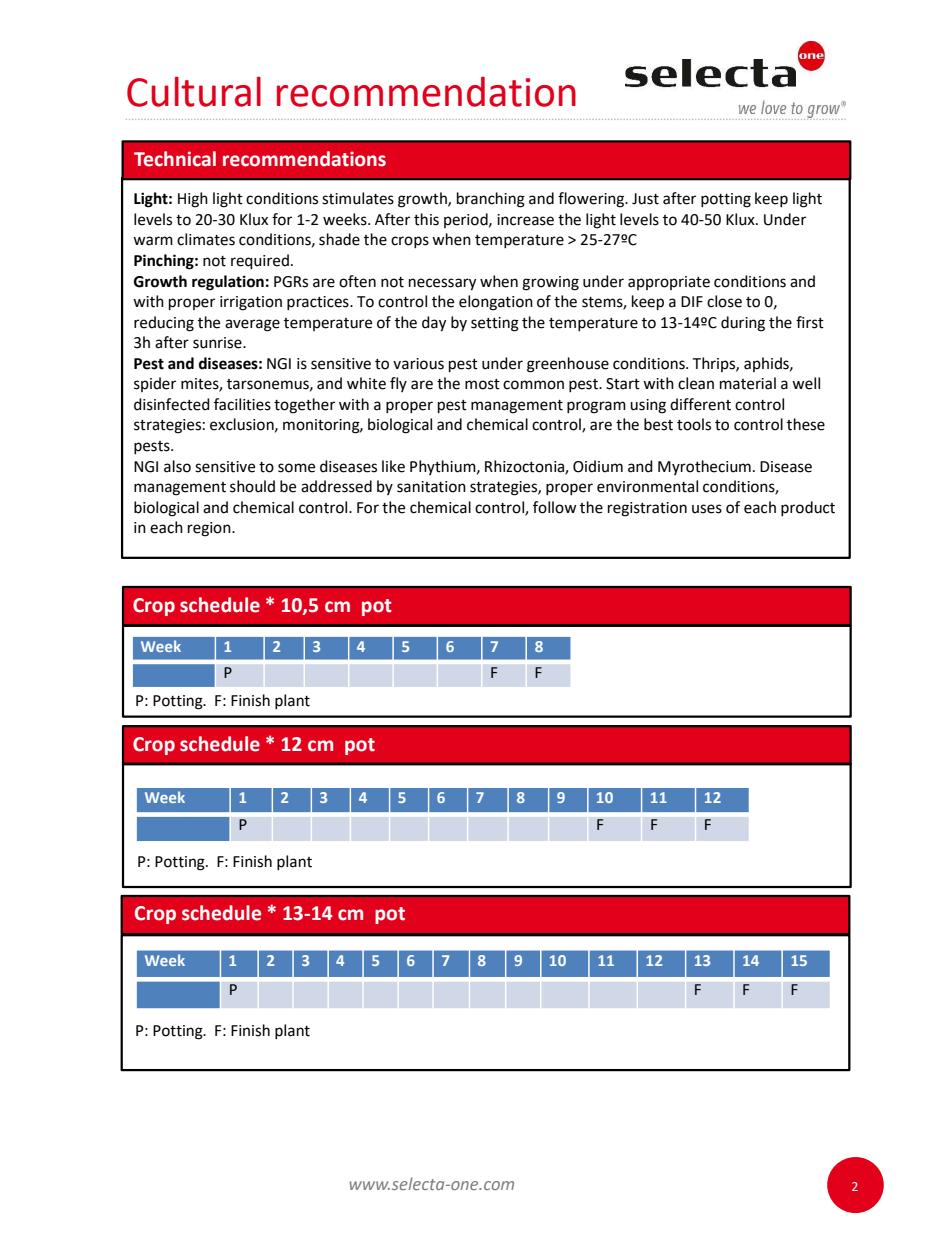  Describe the element at coordinates (251, 303) in the image. I see `irrigation` at that location.
